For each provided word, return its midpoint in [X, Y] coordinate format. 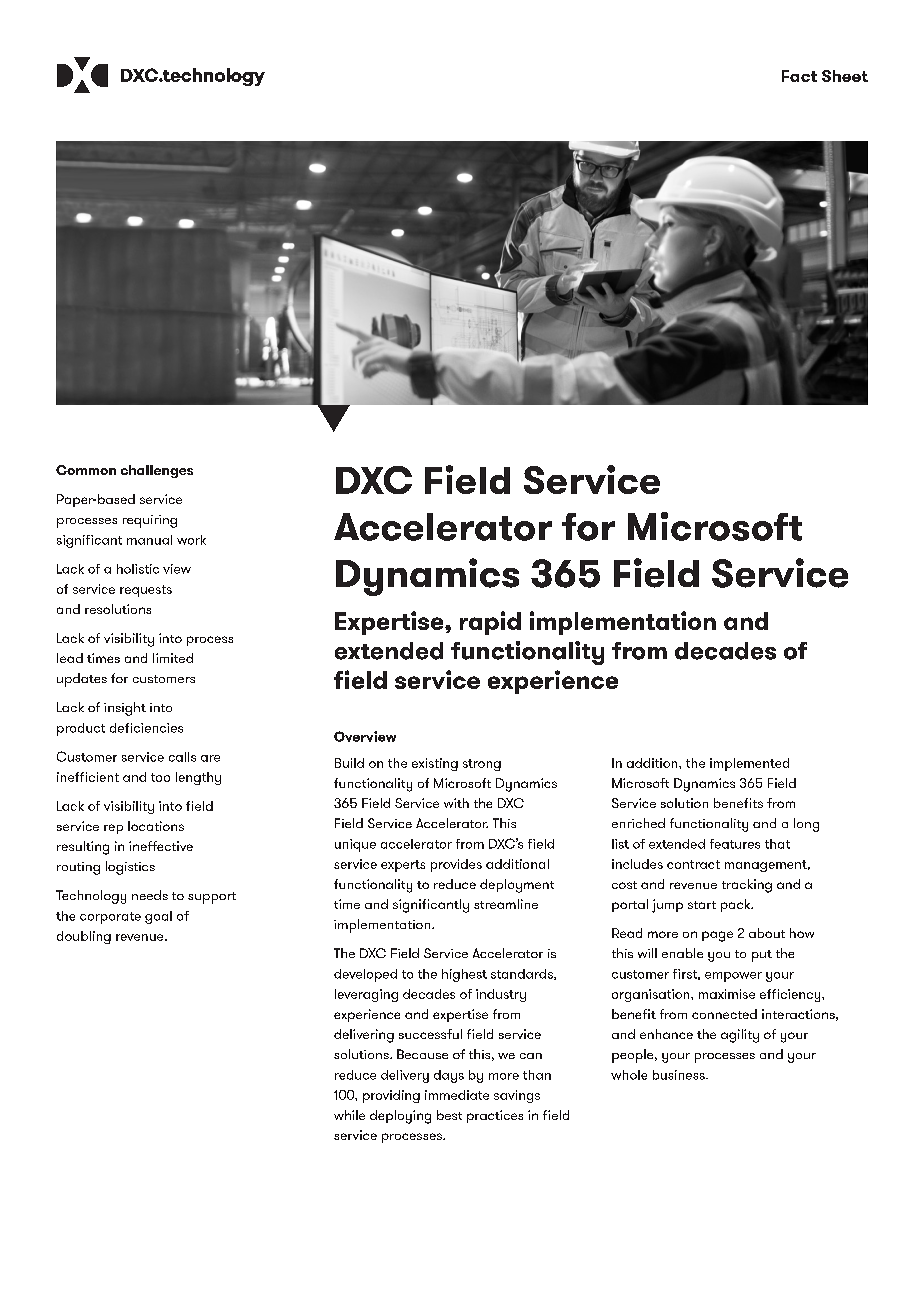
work [191, 540]
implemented [749, 764]
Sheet [845, 76]
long [806, 825]
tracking [747, 886]
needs [150, 895]
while [349, 1115]
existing [435, 764]
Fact [799, 76]
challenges [157, 471]
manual [149, 540]
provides [456, 865]
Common [86, 470]
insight [125, 709]
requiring [150, 521]
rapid [490, 623]
